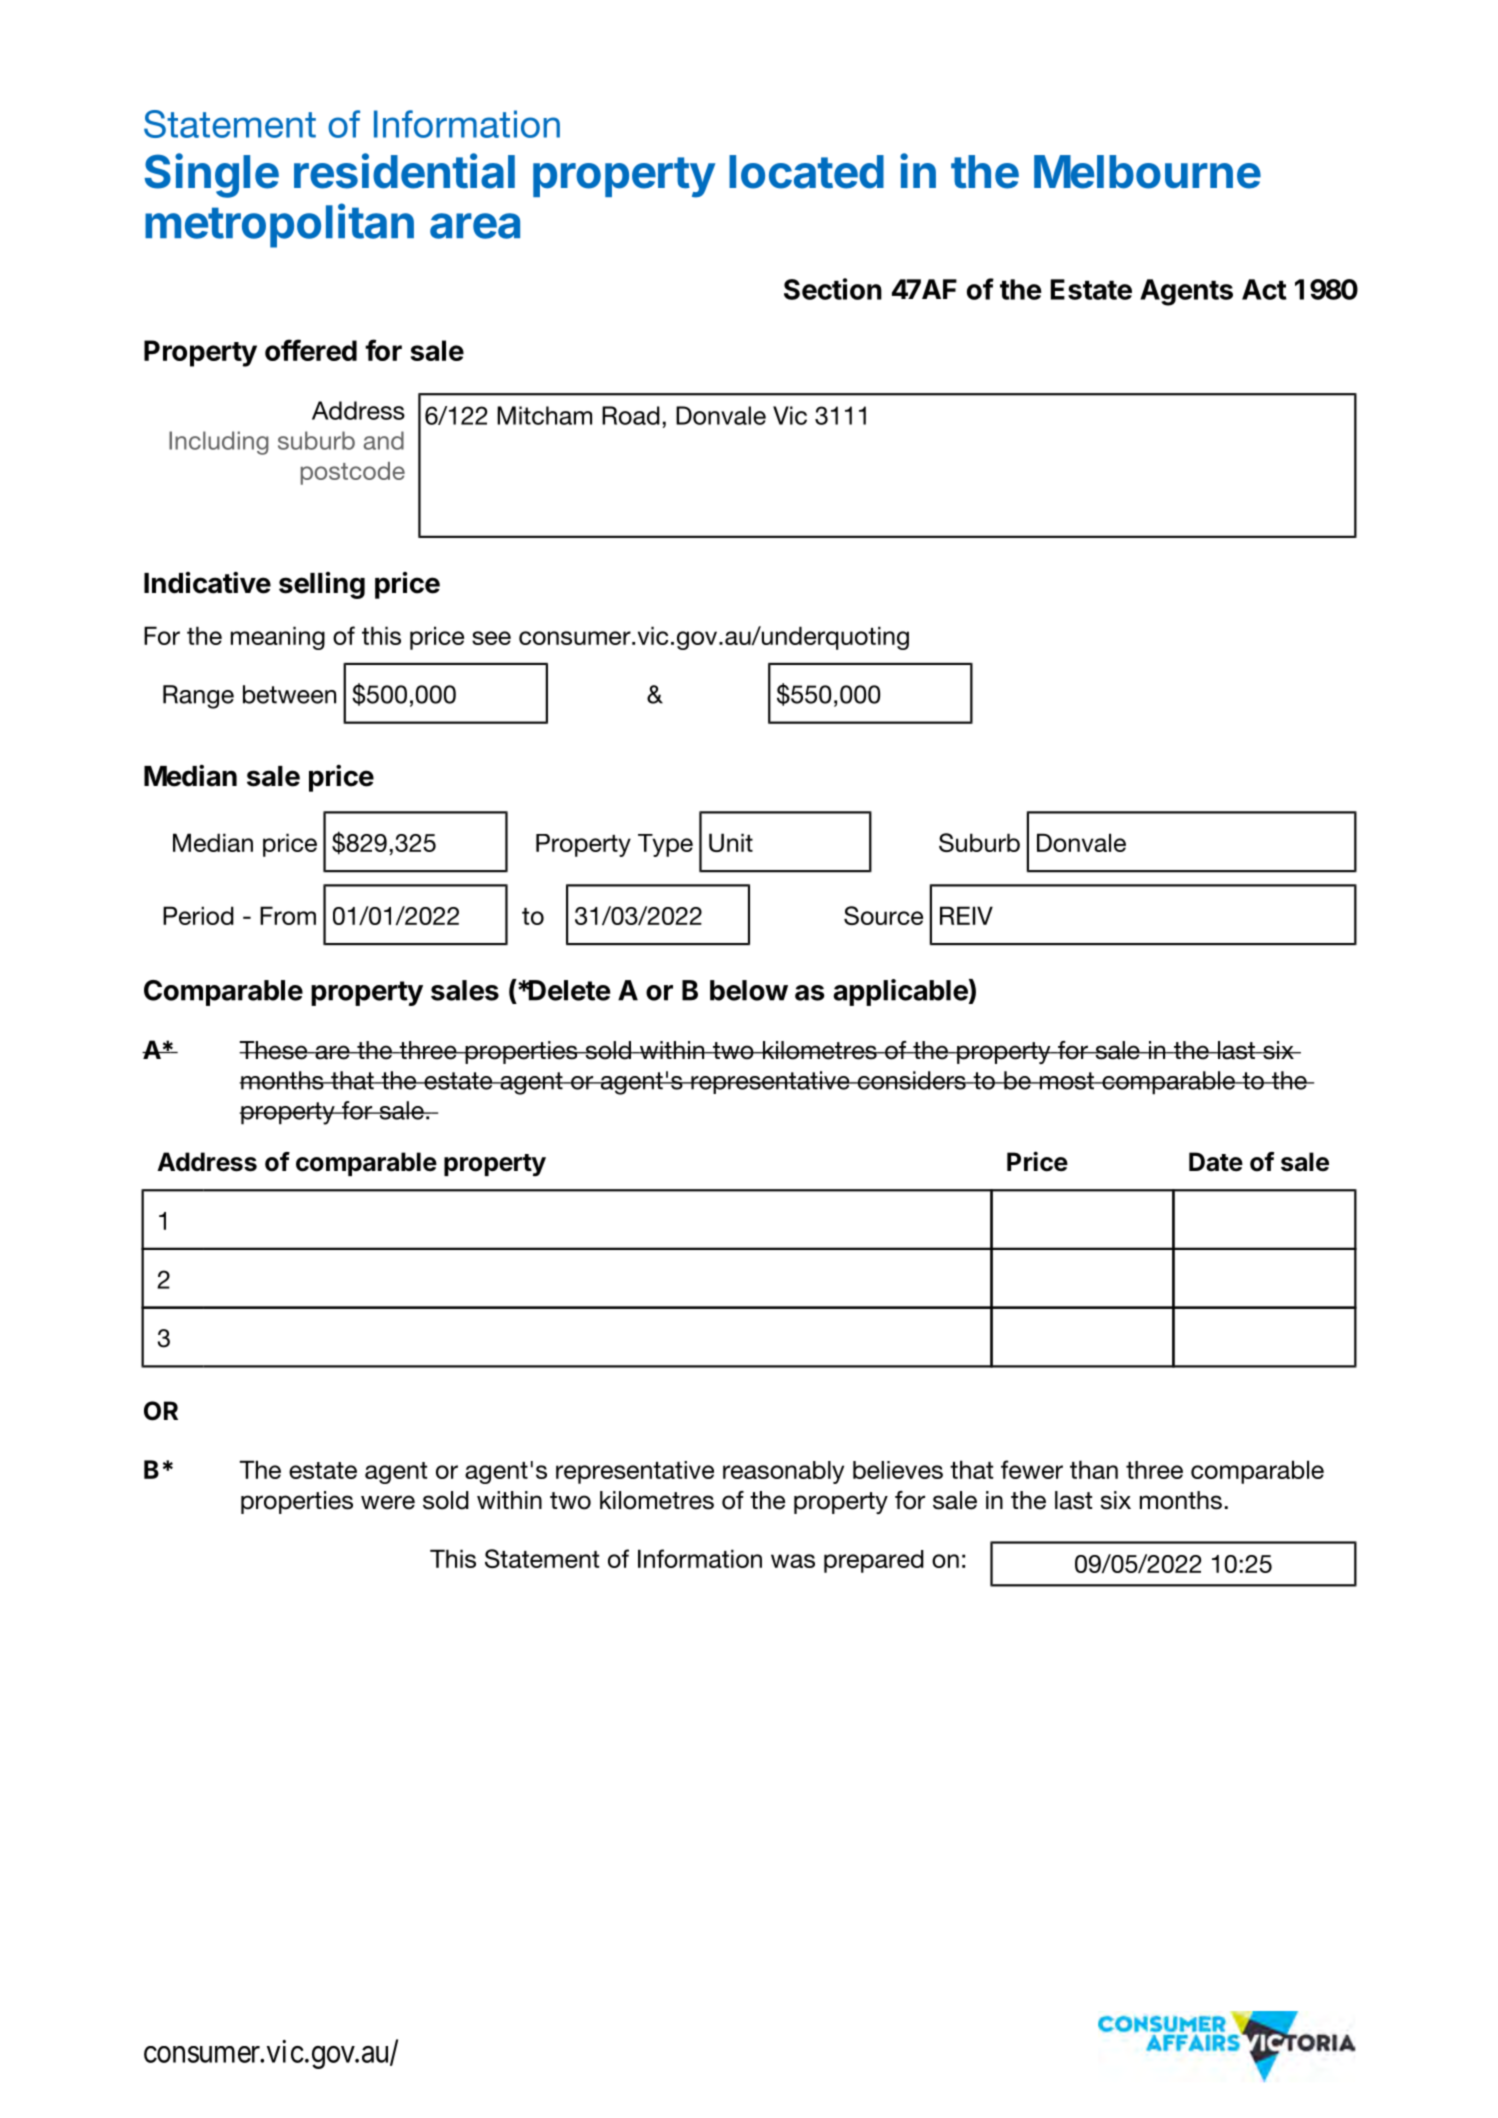 The width and height of the screenshot is (1498, 2118). I want to click on From, so click(288, 915).
